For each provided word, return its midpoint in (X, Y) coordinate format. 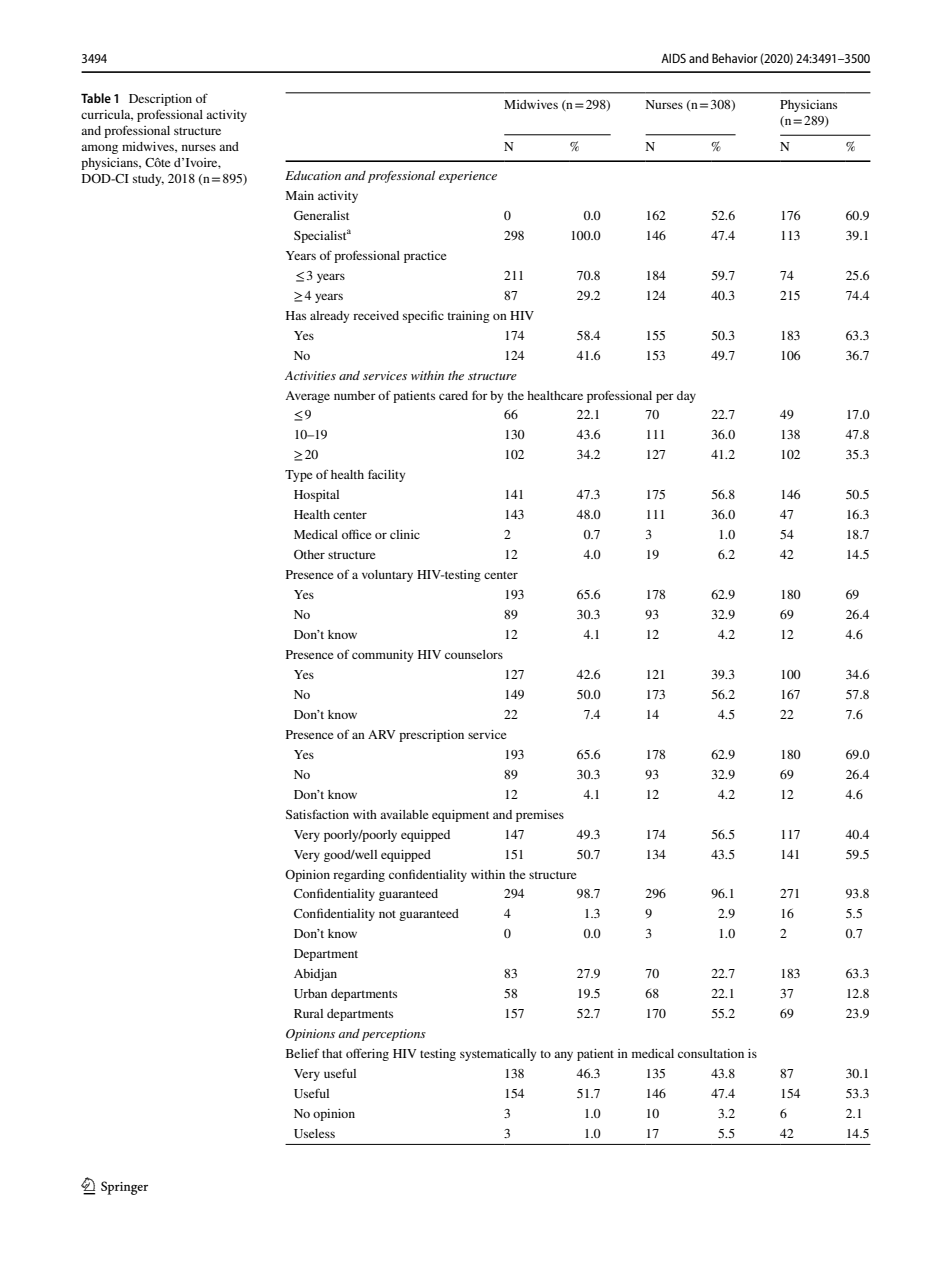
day (686, 397)
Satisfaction (317, 814)
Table (96, 98)
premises (540, 816)
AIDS (673, 58)
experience (468, 177)
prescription (431, 736)
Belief (303, 1053)
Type (299, 476)
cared (453, 395)
